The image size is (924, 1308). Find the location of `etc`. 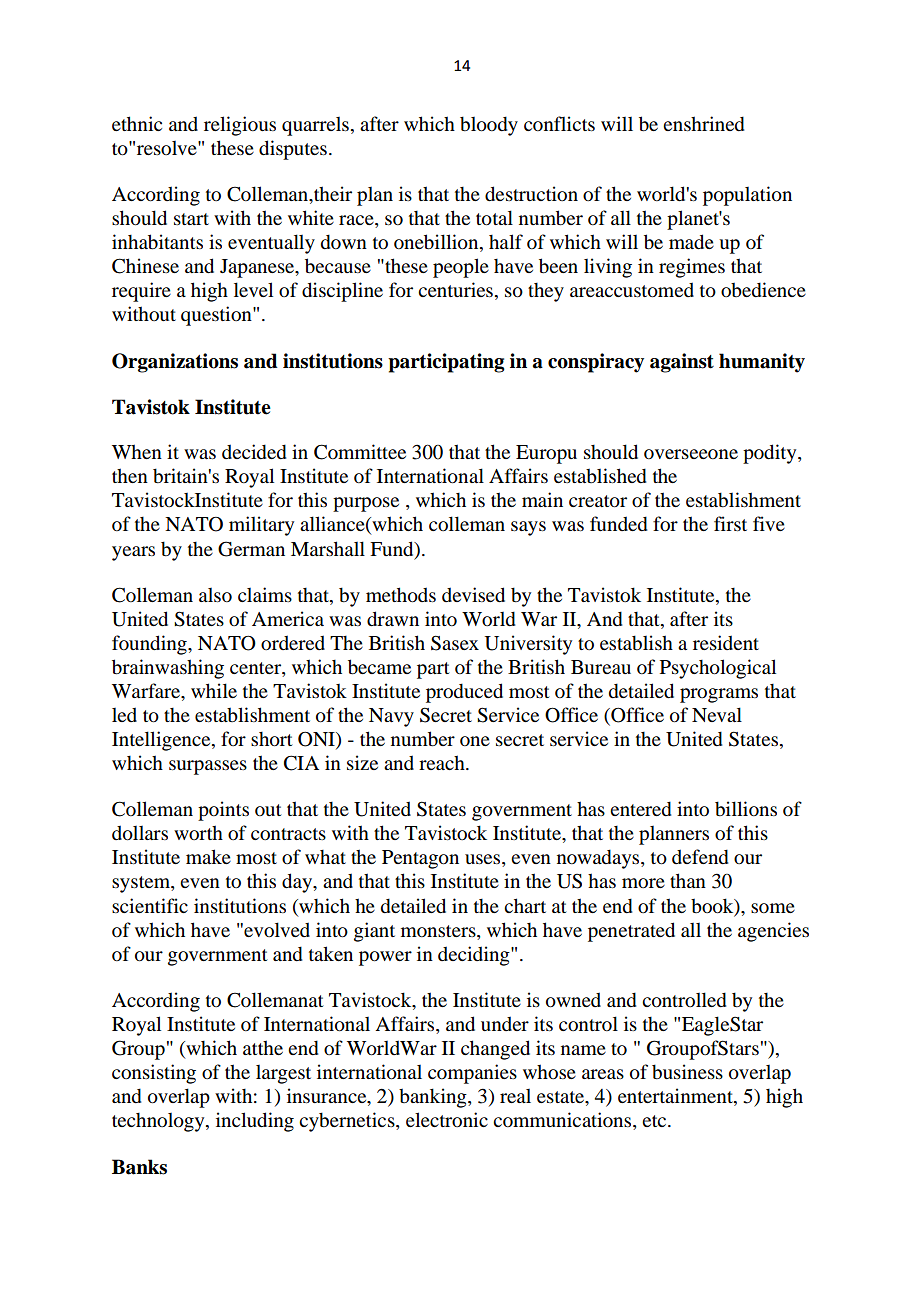

etc is located at coordinates (655, 1121).
